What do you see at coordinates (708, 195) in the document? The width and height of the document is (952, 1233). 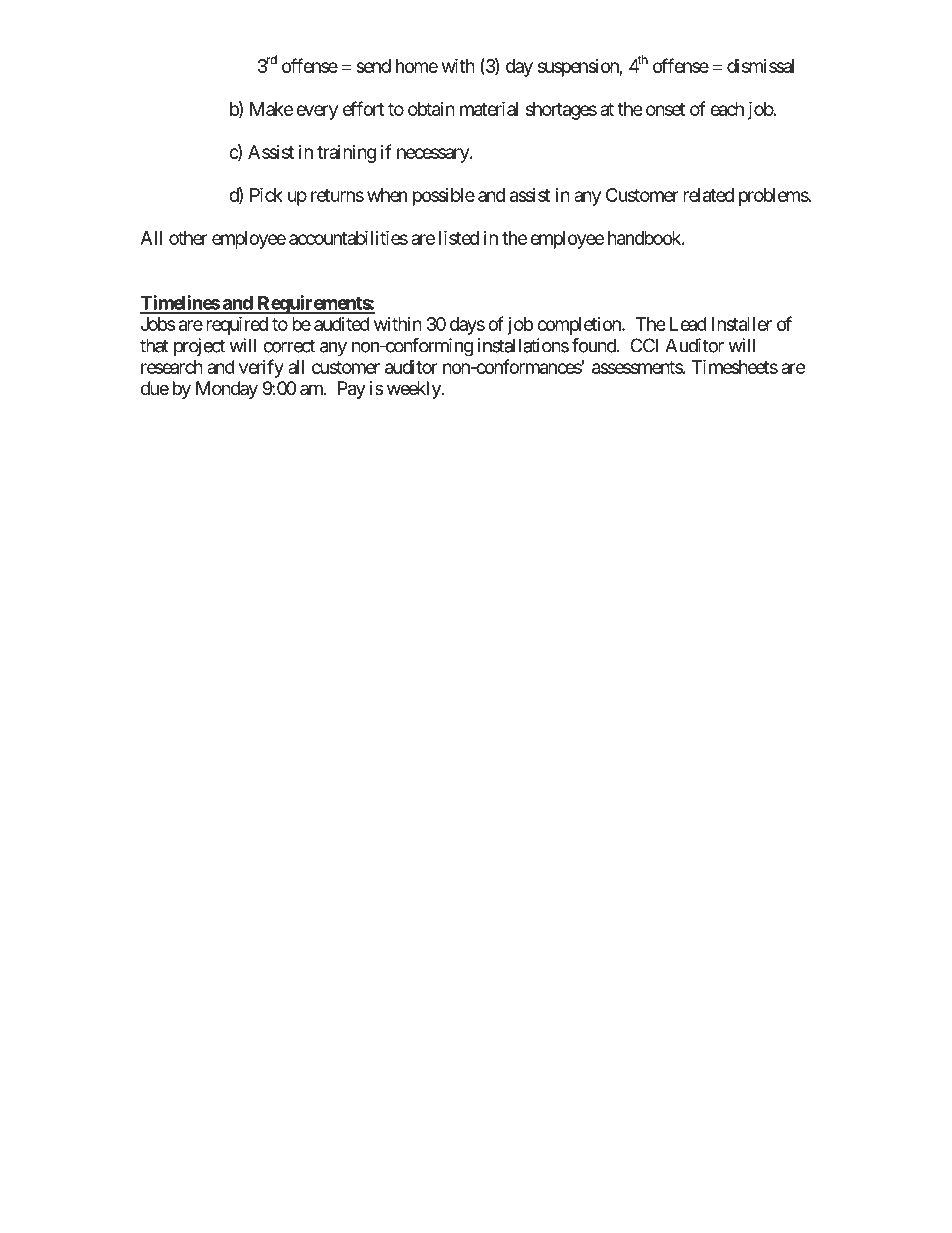 I see `related` at bounding box center [708, 195].
